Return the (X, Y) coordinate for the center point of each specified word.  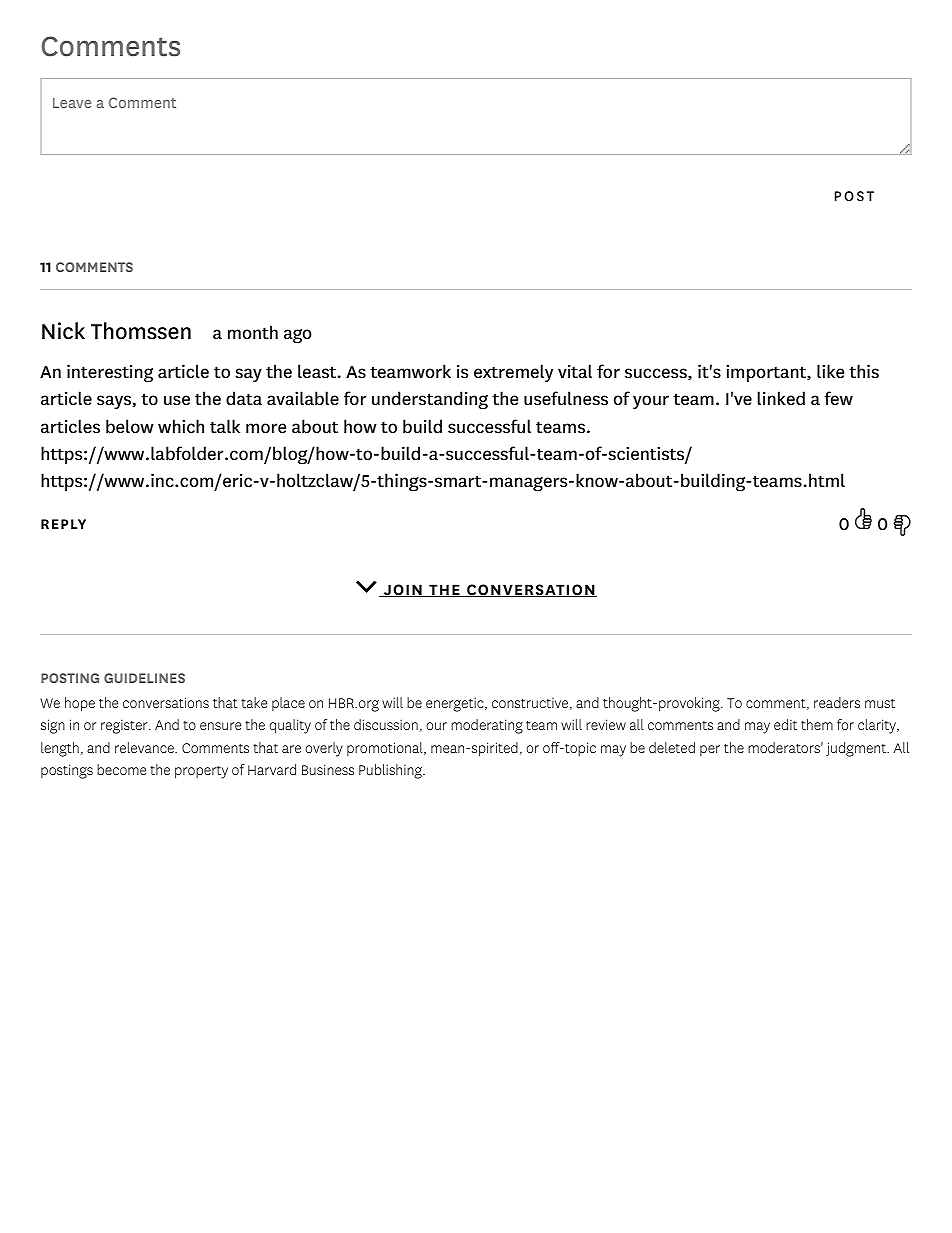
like (830, 371)
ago (298, 336)
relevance (145, 747)
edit (785, 724)
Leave (72, 103)
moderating (487, 726)
